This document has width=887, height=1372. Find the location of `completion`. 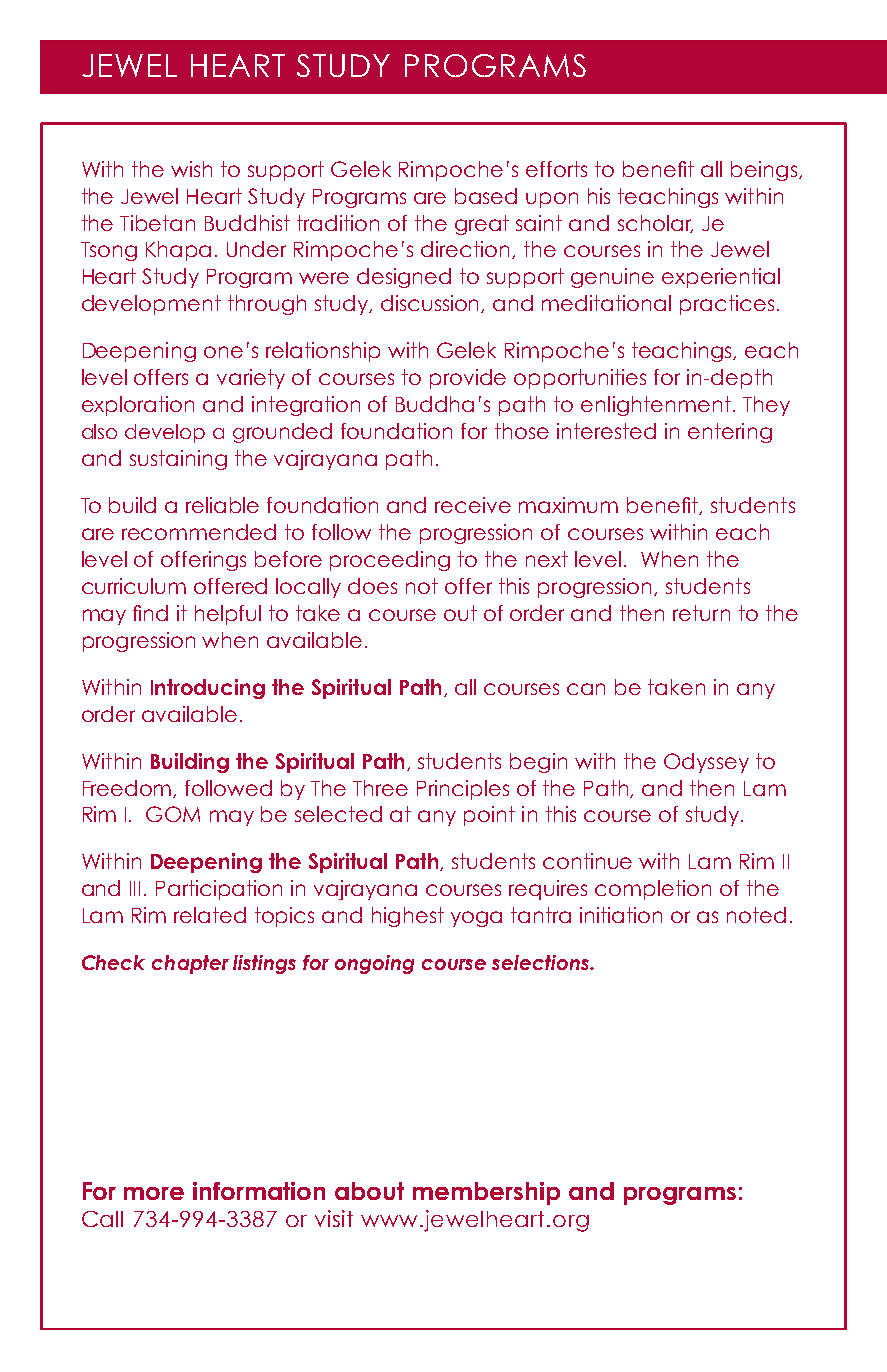

completion is located at coordinates (653, 890).
